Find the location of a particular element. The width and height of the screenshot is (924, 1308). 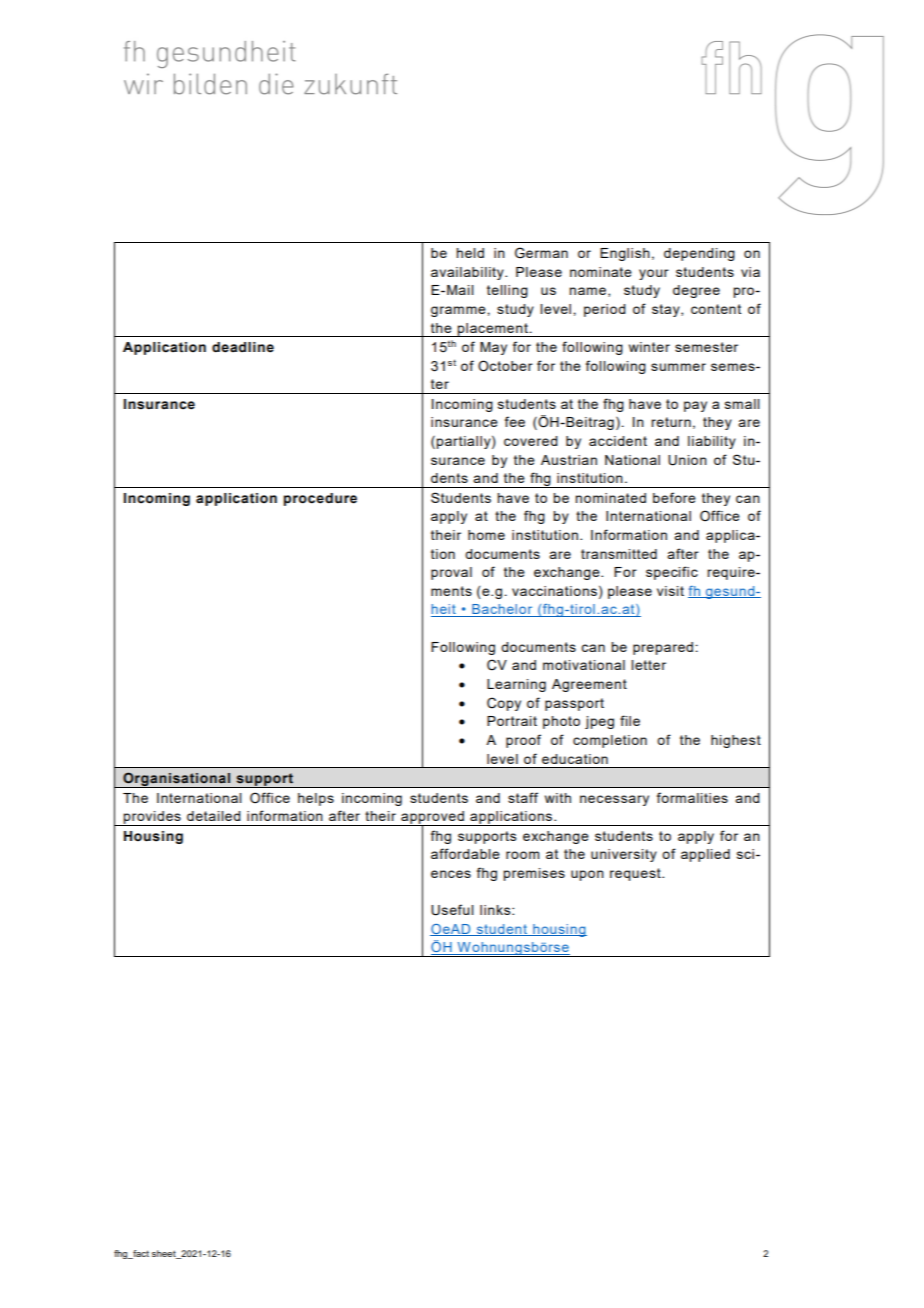

procedure is located at coordinates (320, 499).
